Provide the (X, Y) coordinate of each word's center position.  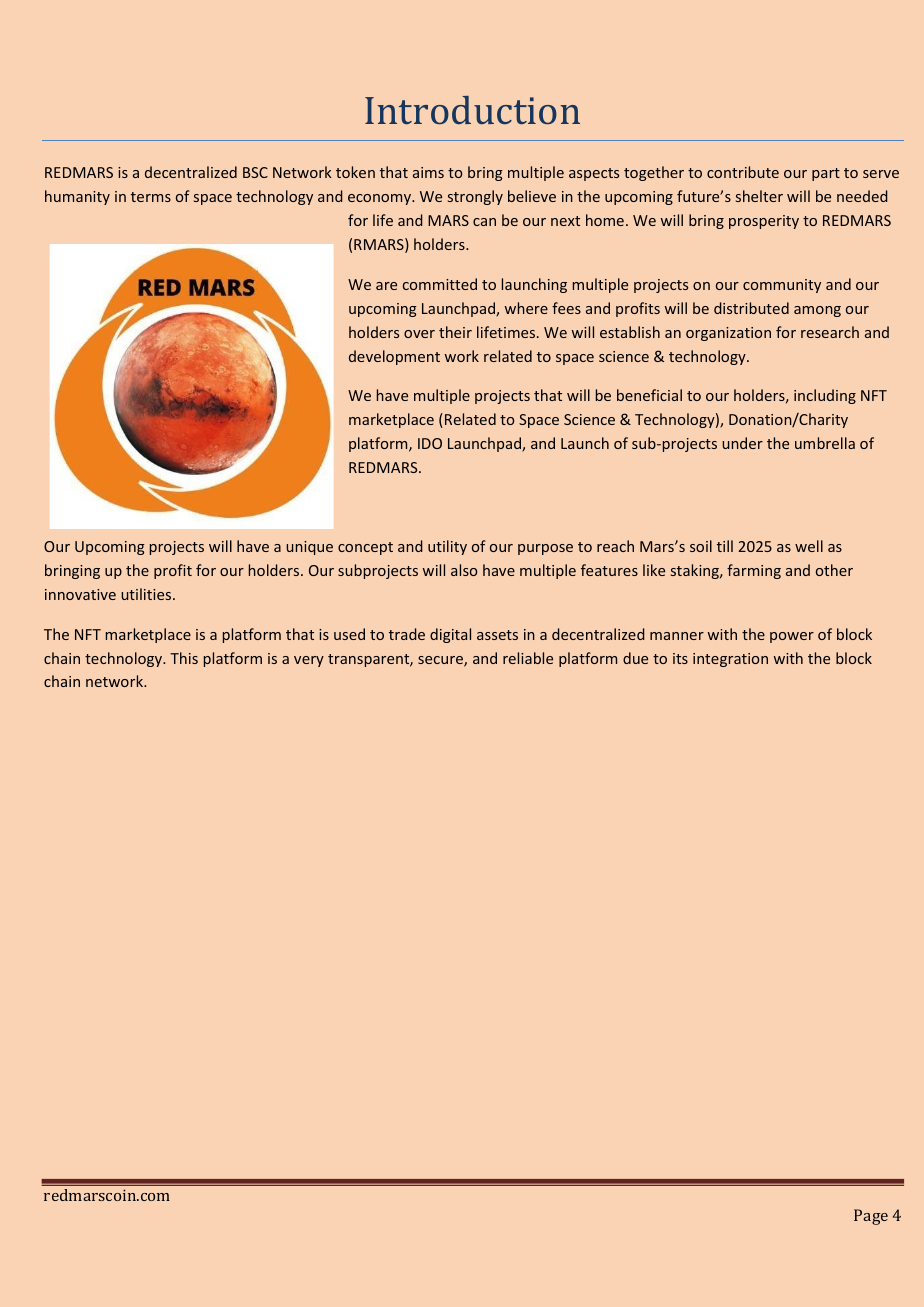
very (309, 661)
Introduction (472, 110)
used (349, 634)
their (455, 332)
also (464, 570)
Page (871, 1217)
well (809, 546)
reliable (528, 658)
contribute (743, 172)
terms (151, 197)
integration (730, 660)
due (635, 658)
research (830, 332)
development (394, 357)
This (184, 658)
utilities (147, 594)
